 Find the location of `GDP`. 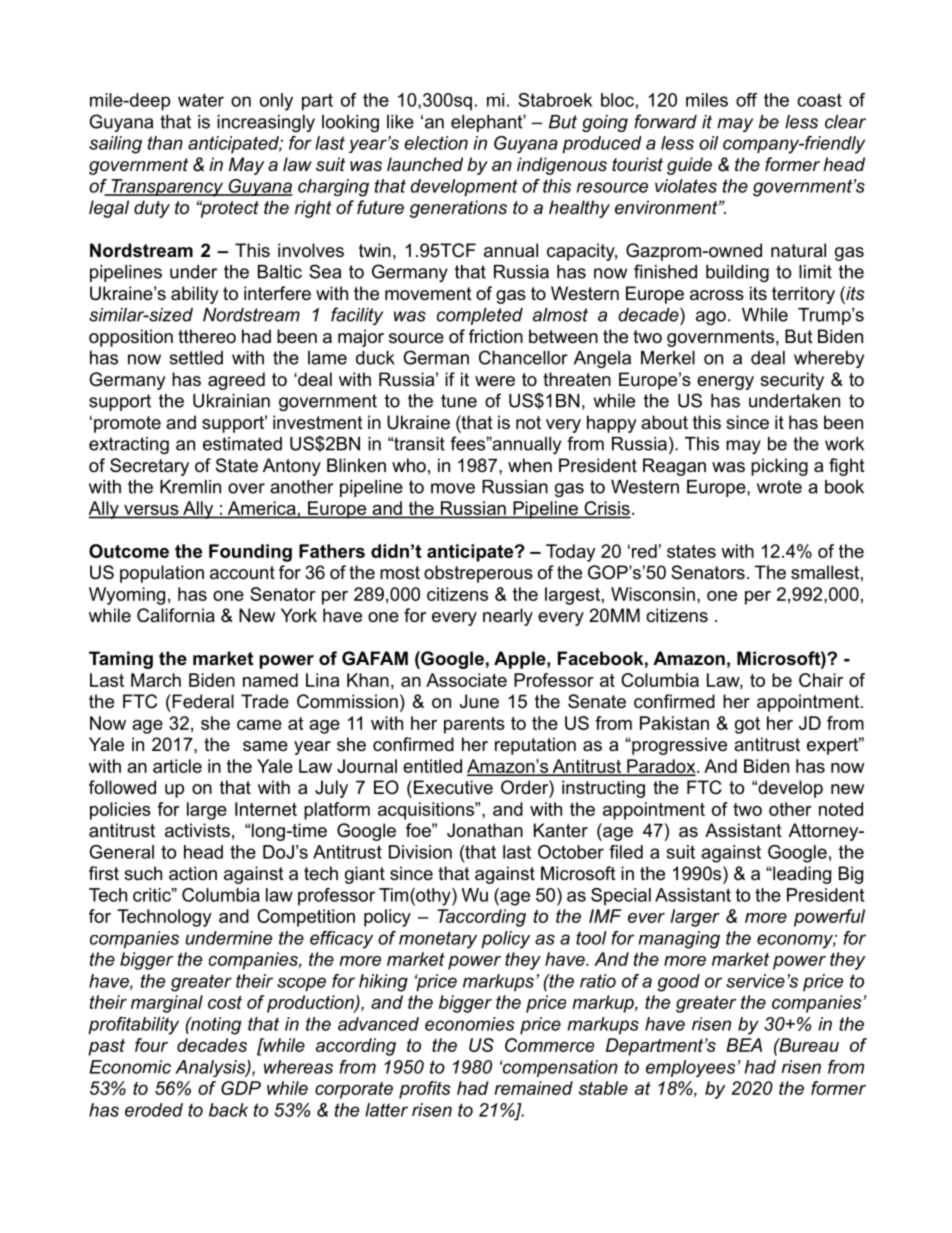

GDP is located at coordinates (241, 1088).
